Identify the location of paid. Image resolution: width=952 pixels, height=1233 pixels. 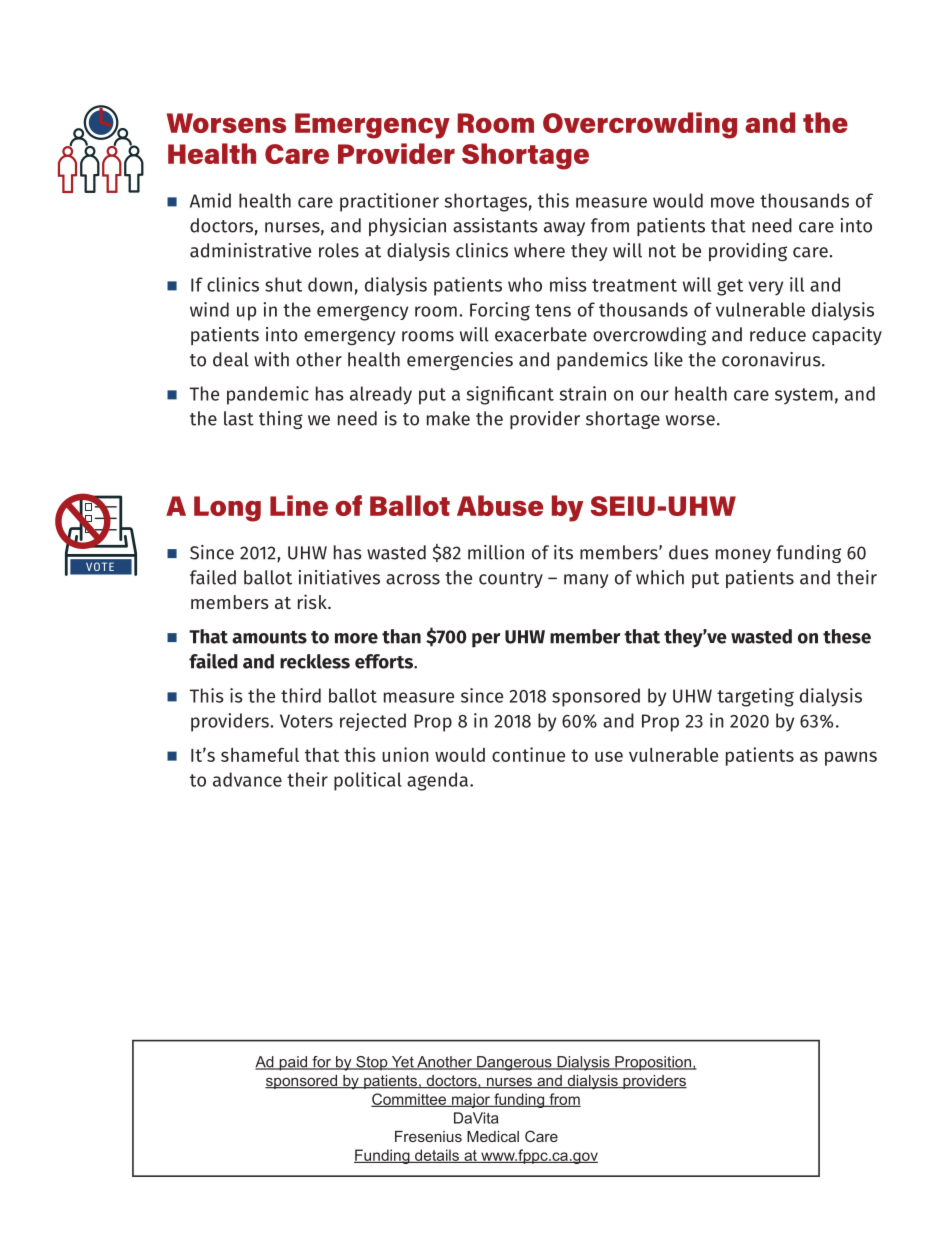
(293, 1063).
